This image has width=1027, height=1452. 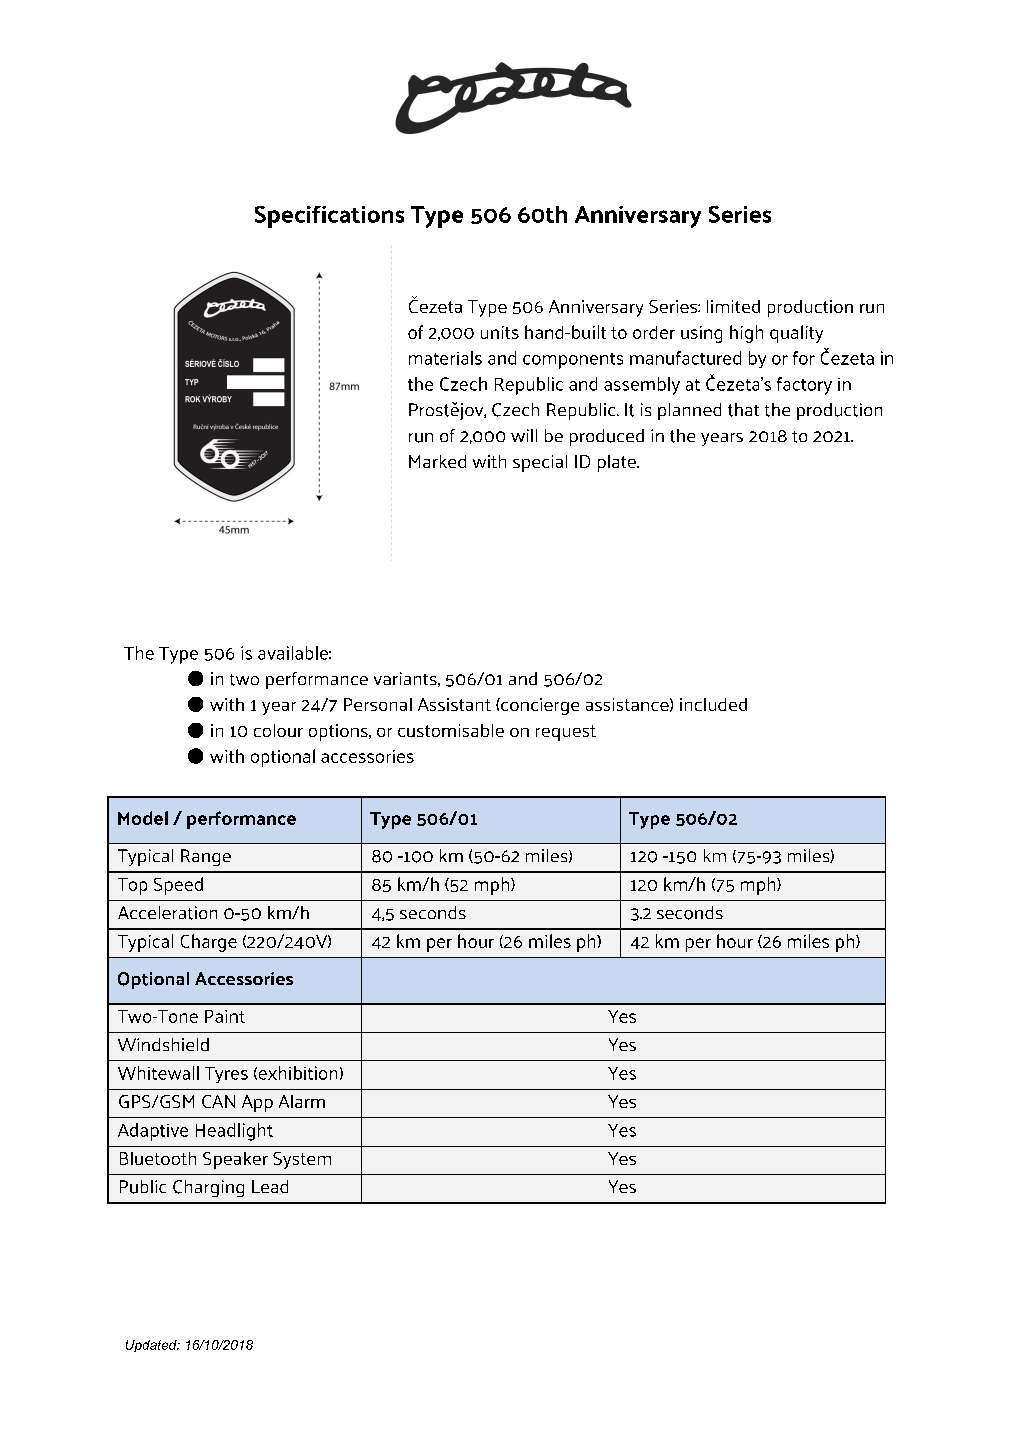 I want to click on customisable, so click(x=451, y=730).
